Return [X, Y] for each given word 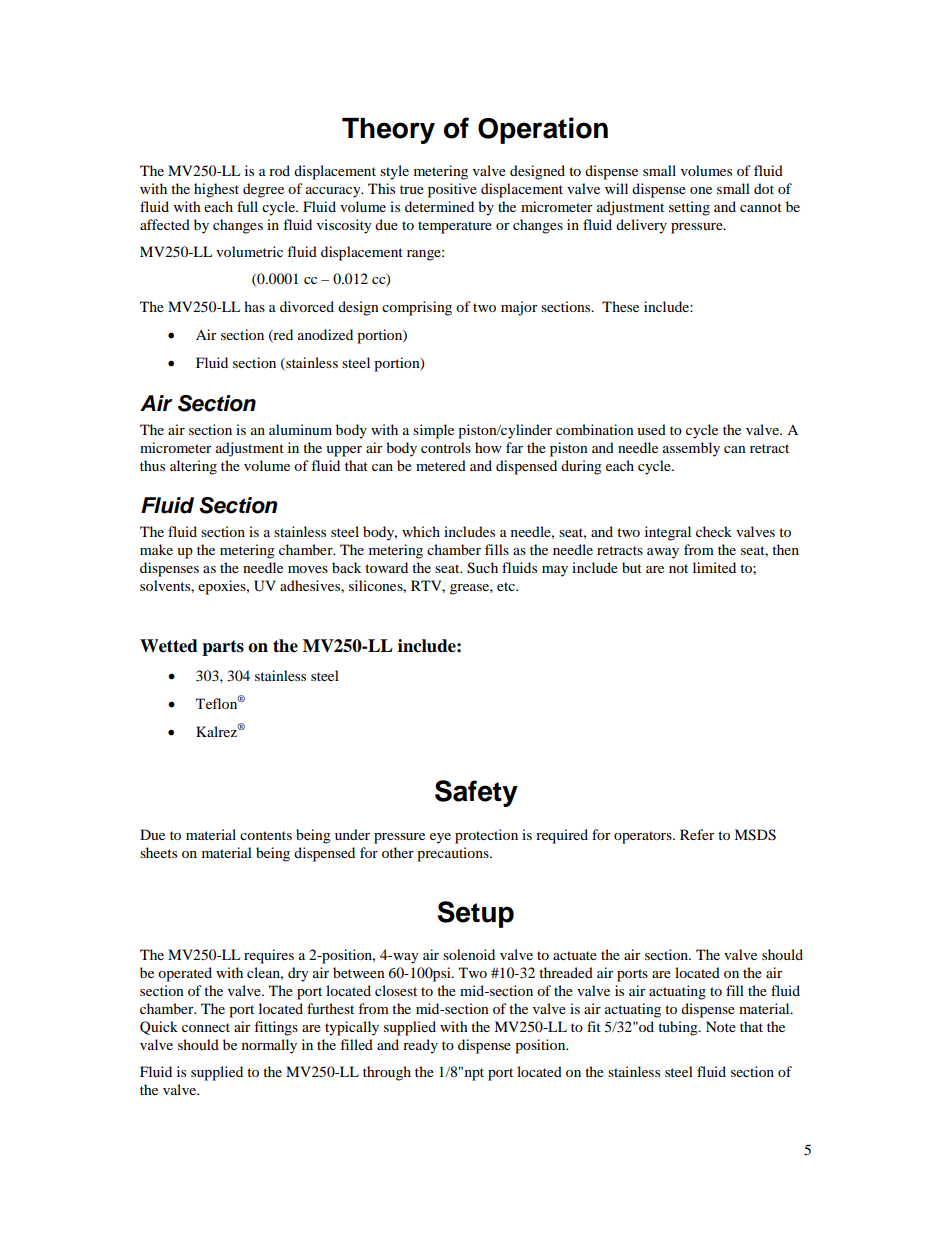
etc [507, 586]
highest [216, 190]
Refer [697, 834]
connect [206, 1027]
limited [714, 567]
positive [452, 190]
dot [764, 188]
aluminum [300, 429]
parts [223, 648]
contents [266, 835]
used [651, 429]
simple [433, 431]
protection [486, 836]
